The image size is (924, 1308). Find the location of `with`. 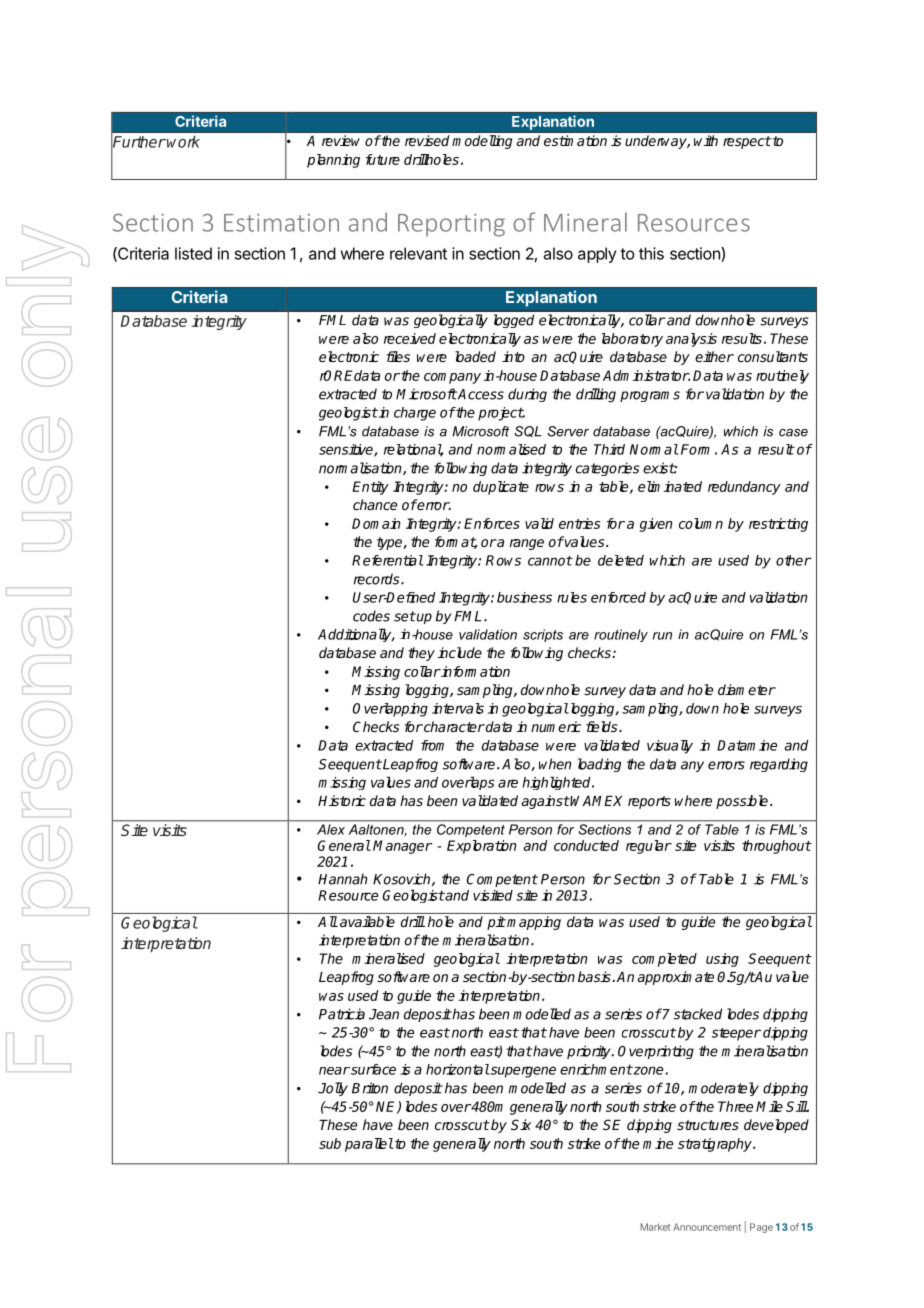

with is located at coordinates (706, 140).
